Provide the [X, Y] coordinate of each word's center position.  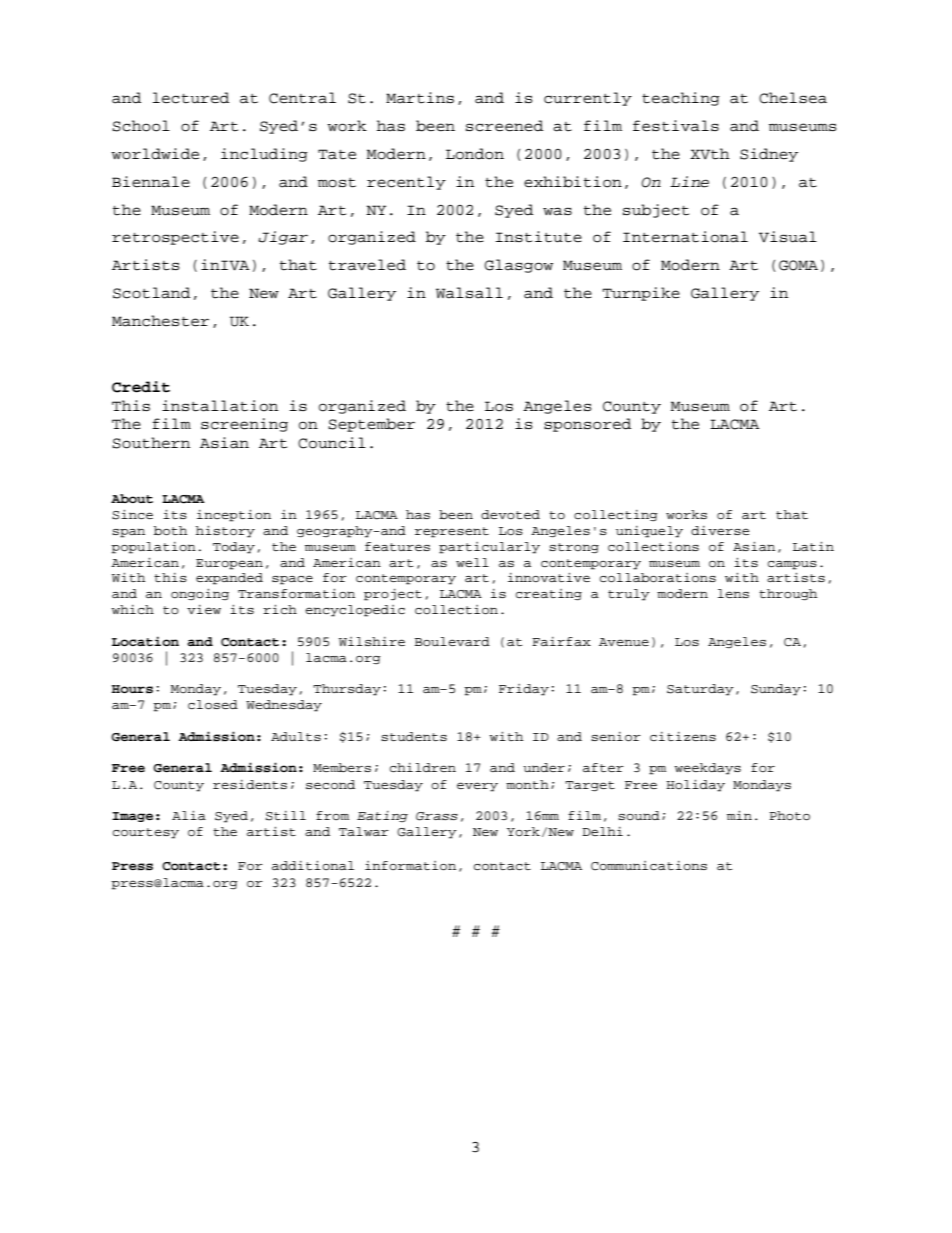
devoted [510, 514]
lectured [190, 98]
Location [145, 641]
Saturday [700, 690]
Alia [189, 815]
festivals [676, 126]
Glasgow [518, 266]
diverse [720, 530]
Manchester [160, 321]
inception [234, 516]
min [739, 815]
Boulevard [452, 641]
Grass [437, 816]
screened [504, 126]
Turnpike [641, 294]
